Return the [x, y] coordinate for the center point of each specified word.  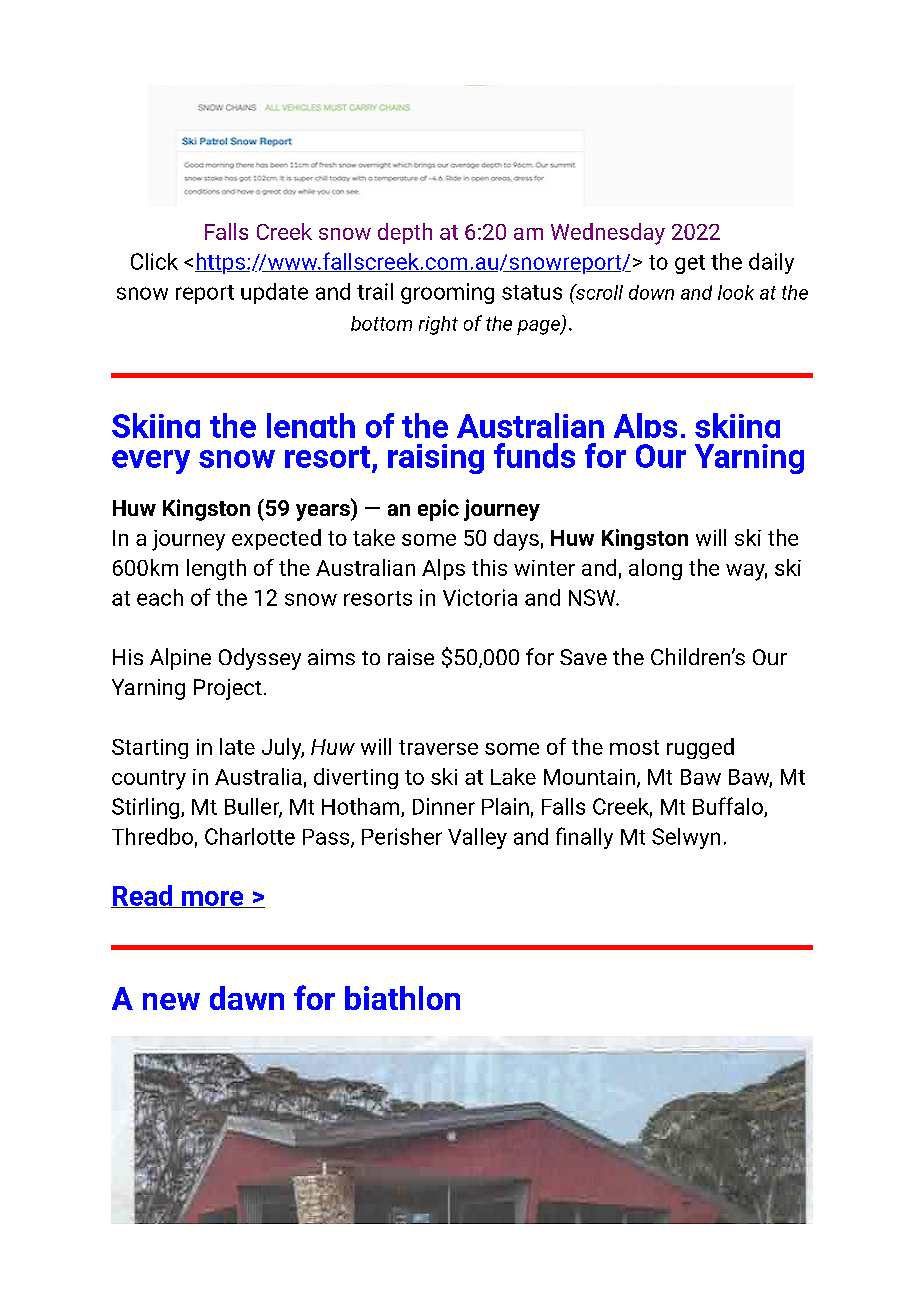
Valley [477, 838]
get [690, 264]
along [655, 569]
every [151, 462]
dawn [247, 998]
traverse [438, 747]
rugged [700, 748]
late [237, 746]
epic [438, 510]
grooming [447, 293]
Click [154, 261]
